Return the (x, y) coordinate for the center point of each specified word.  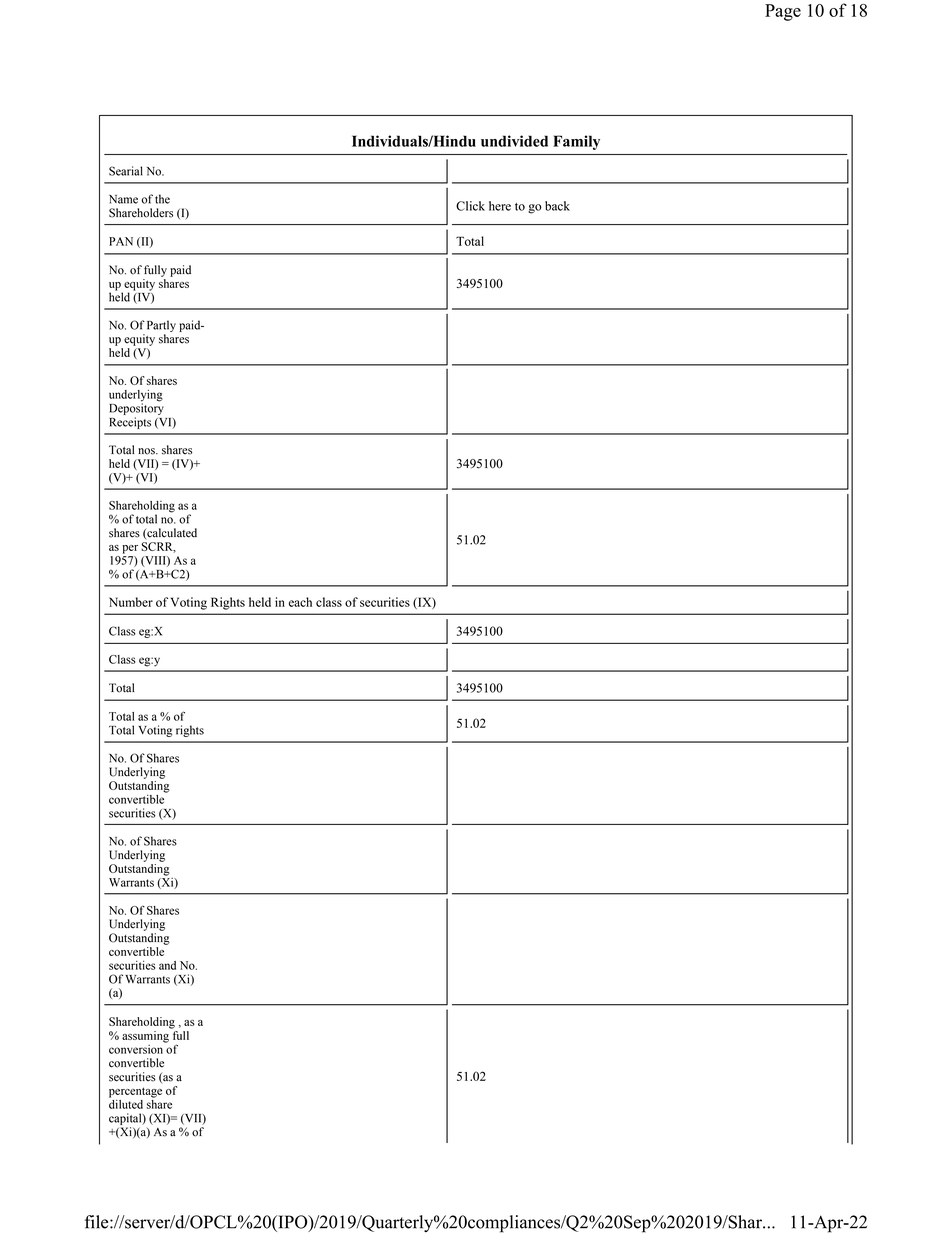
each (300, 602)
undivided (514, 141)
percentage (135, 1092)
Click (470, 206)
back (557, 206)
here (500, 206)
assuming (145, 1037)
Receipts (130, 423)
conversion (137, 1048)
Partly (161, 326)
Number (131, 602)
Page (783, 12)
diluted (126, 1103)
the (162, 199)
